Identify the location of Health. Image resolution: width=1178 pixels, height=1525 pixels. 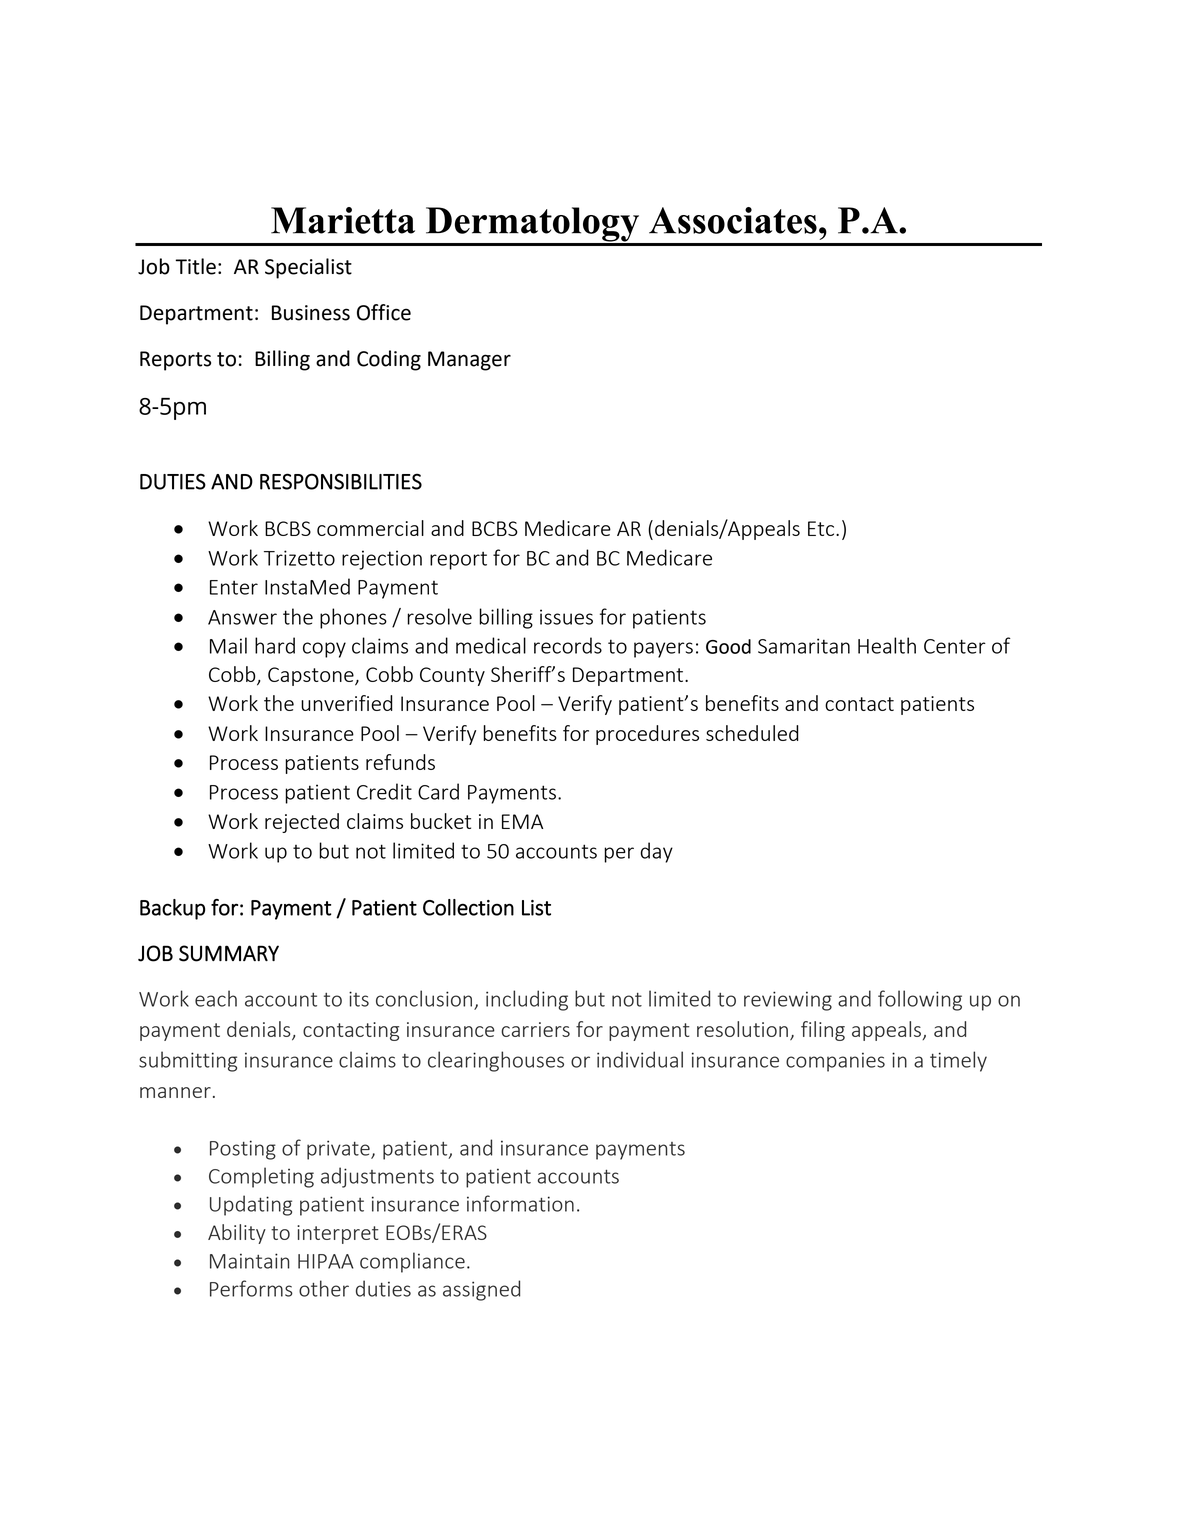
(887, 645).
